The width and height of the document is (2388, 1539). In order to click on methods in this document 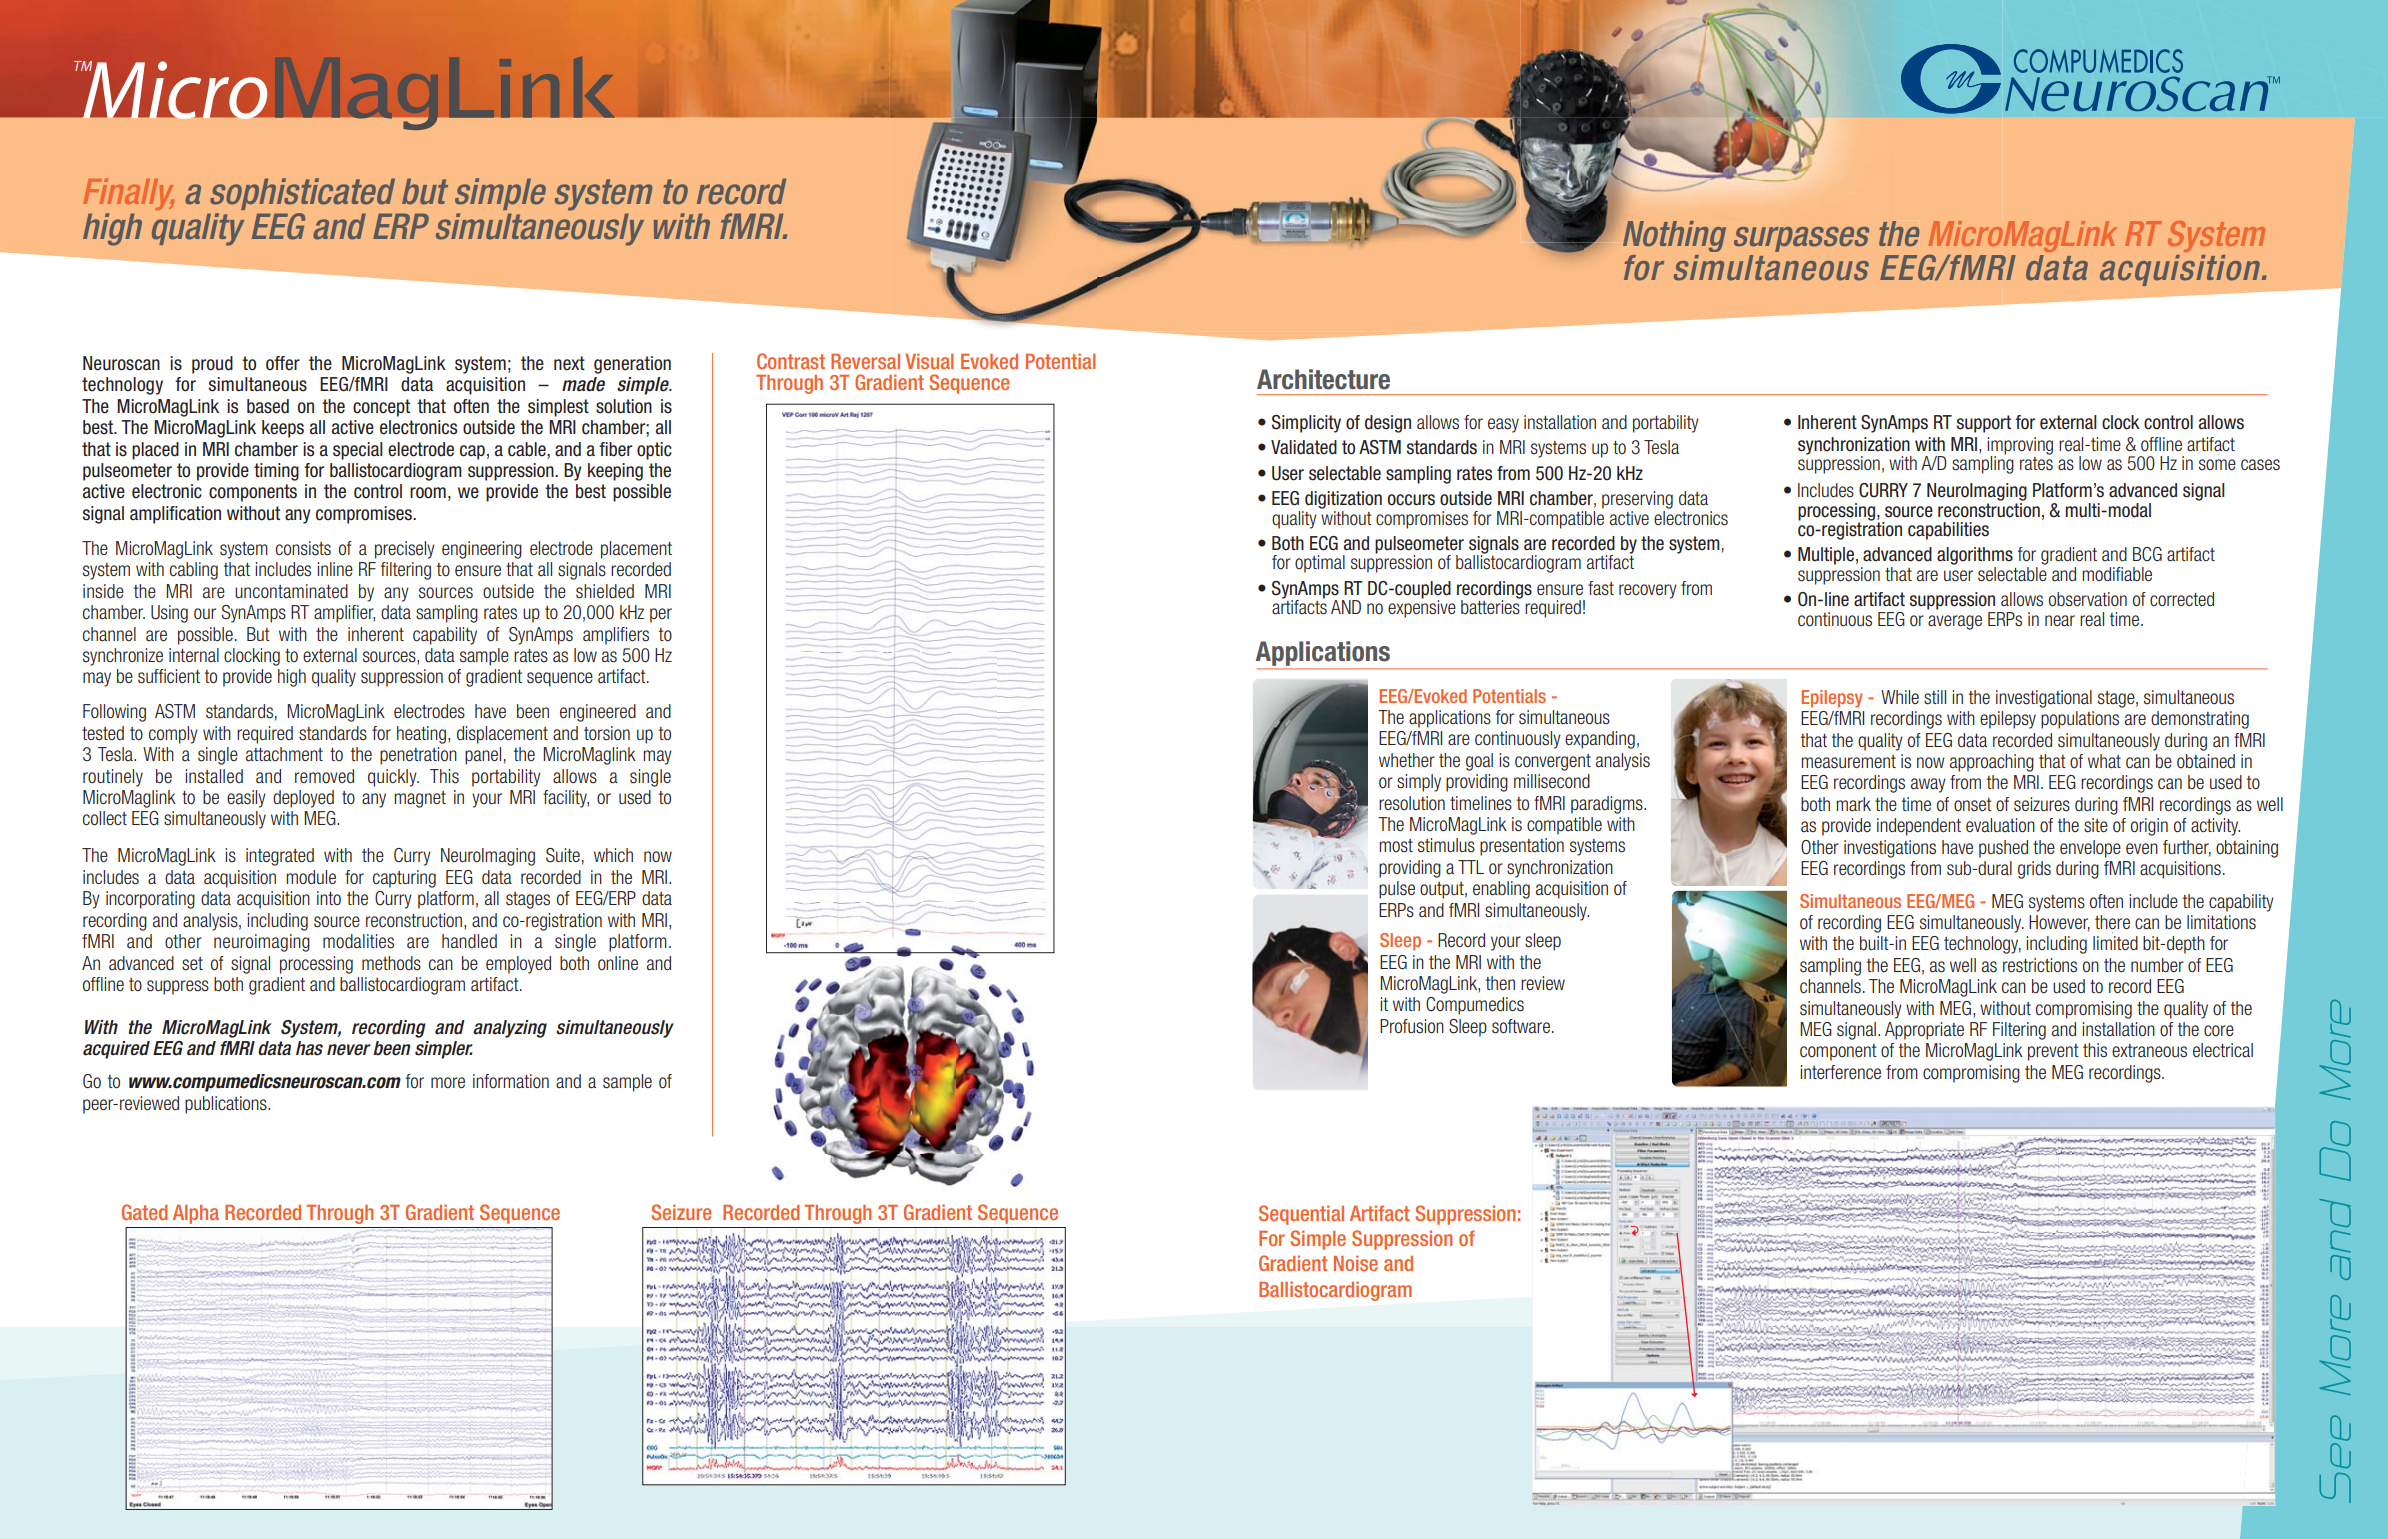, I will do `click(391, 963)`.
